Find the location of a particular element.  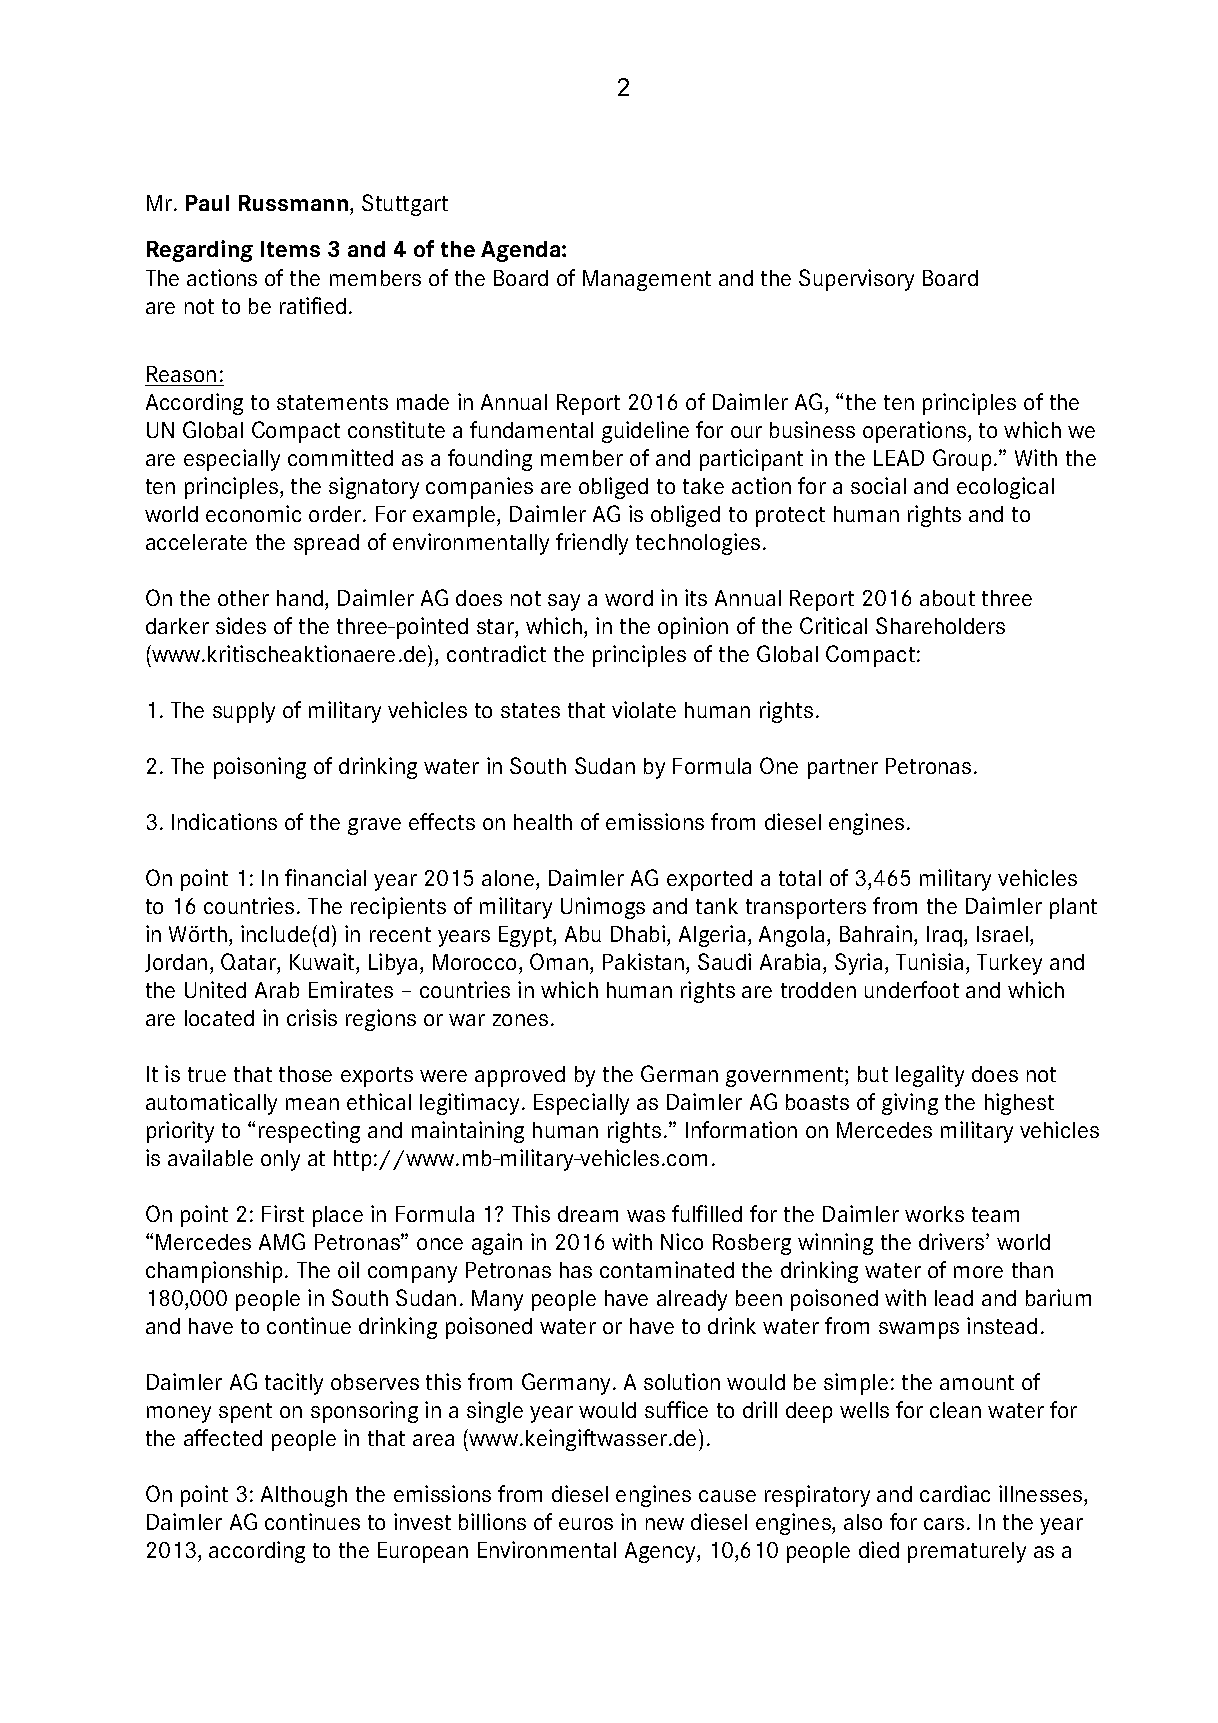

dream is located at coordinates (588, 1214).
